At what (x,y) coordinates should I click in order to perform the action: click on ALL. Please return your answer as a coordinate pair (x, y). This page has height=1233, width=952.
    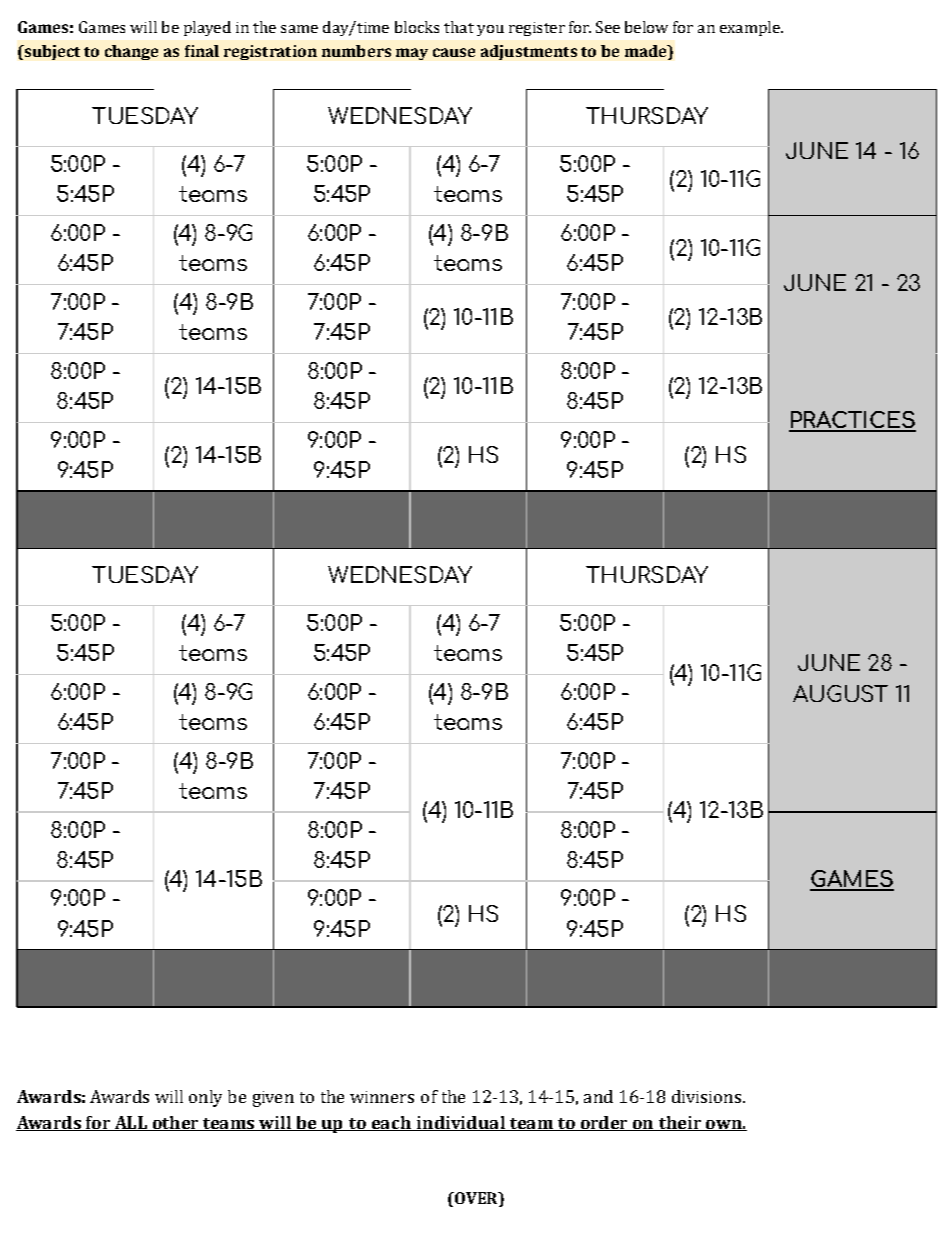
    Looking at the image, I should click on (130, 1123).
